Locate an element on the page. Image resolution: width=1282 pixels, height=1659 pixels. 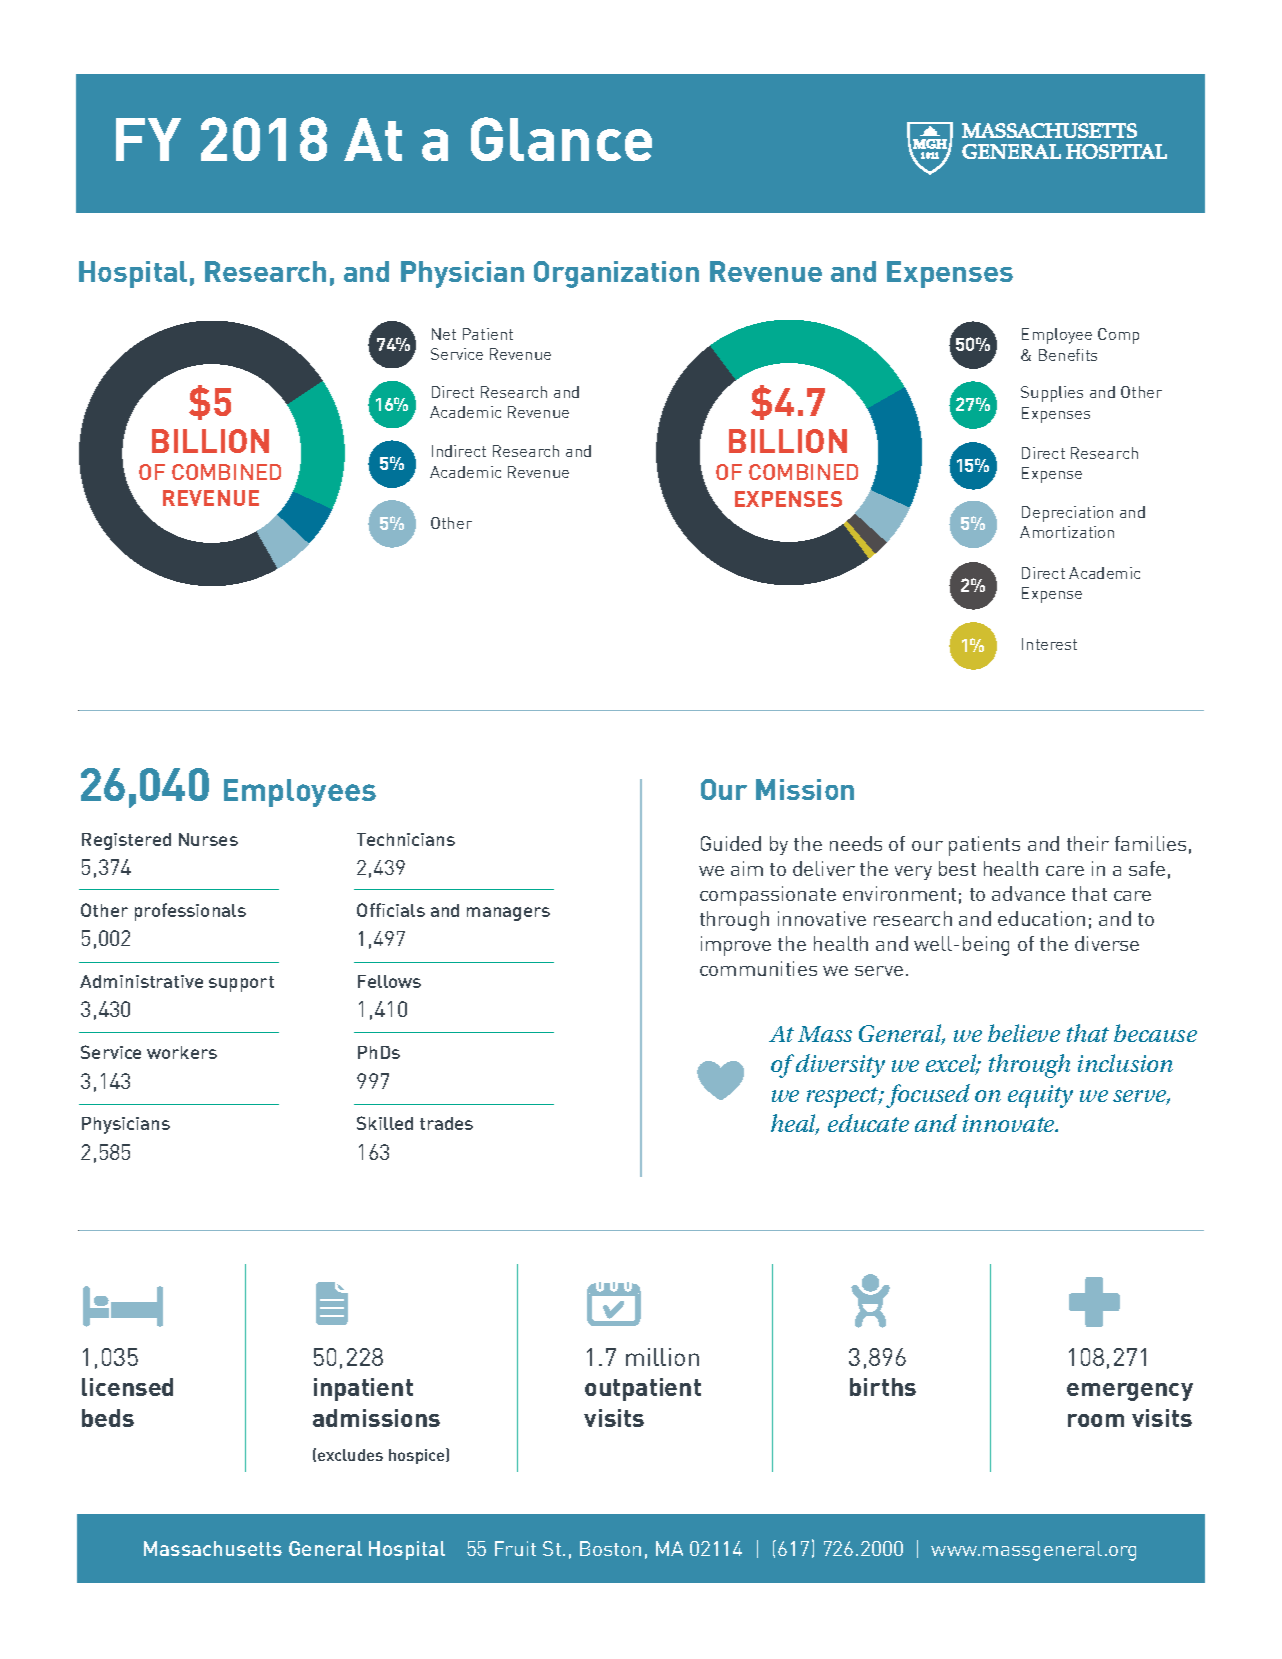
Net is located at coordinates (444, 334).
